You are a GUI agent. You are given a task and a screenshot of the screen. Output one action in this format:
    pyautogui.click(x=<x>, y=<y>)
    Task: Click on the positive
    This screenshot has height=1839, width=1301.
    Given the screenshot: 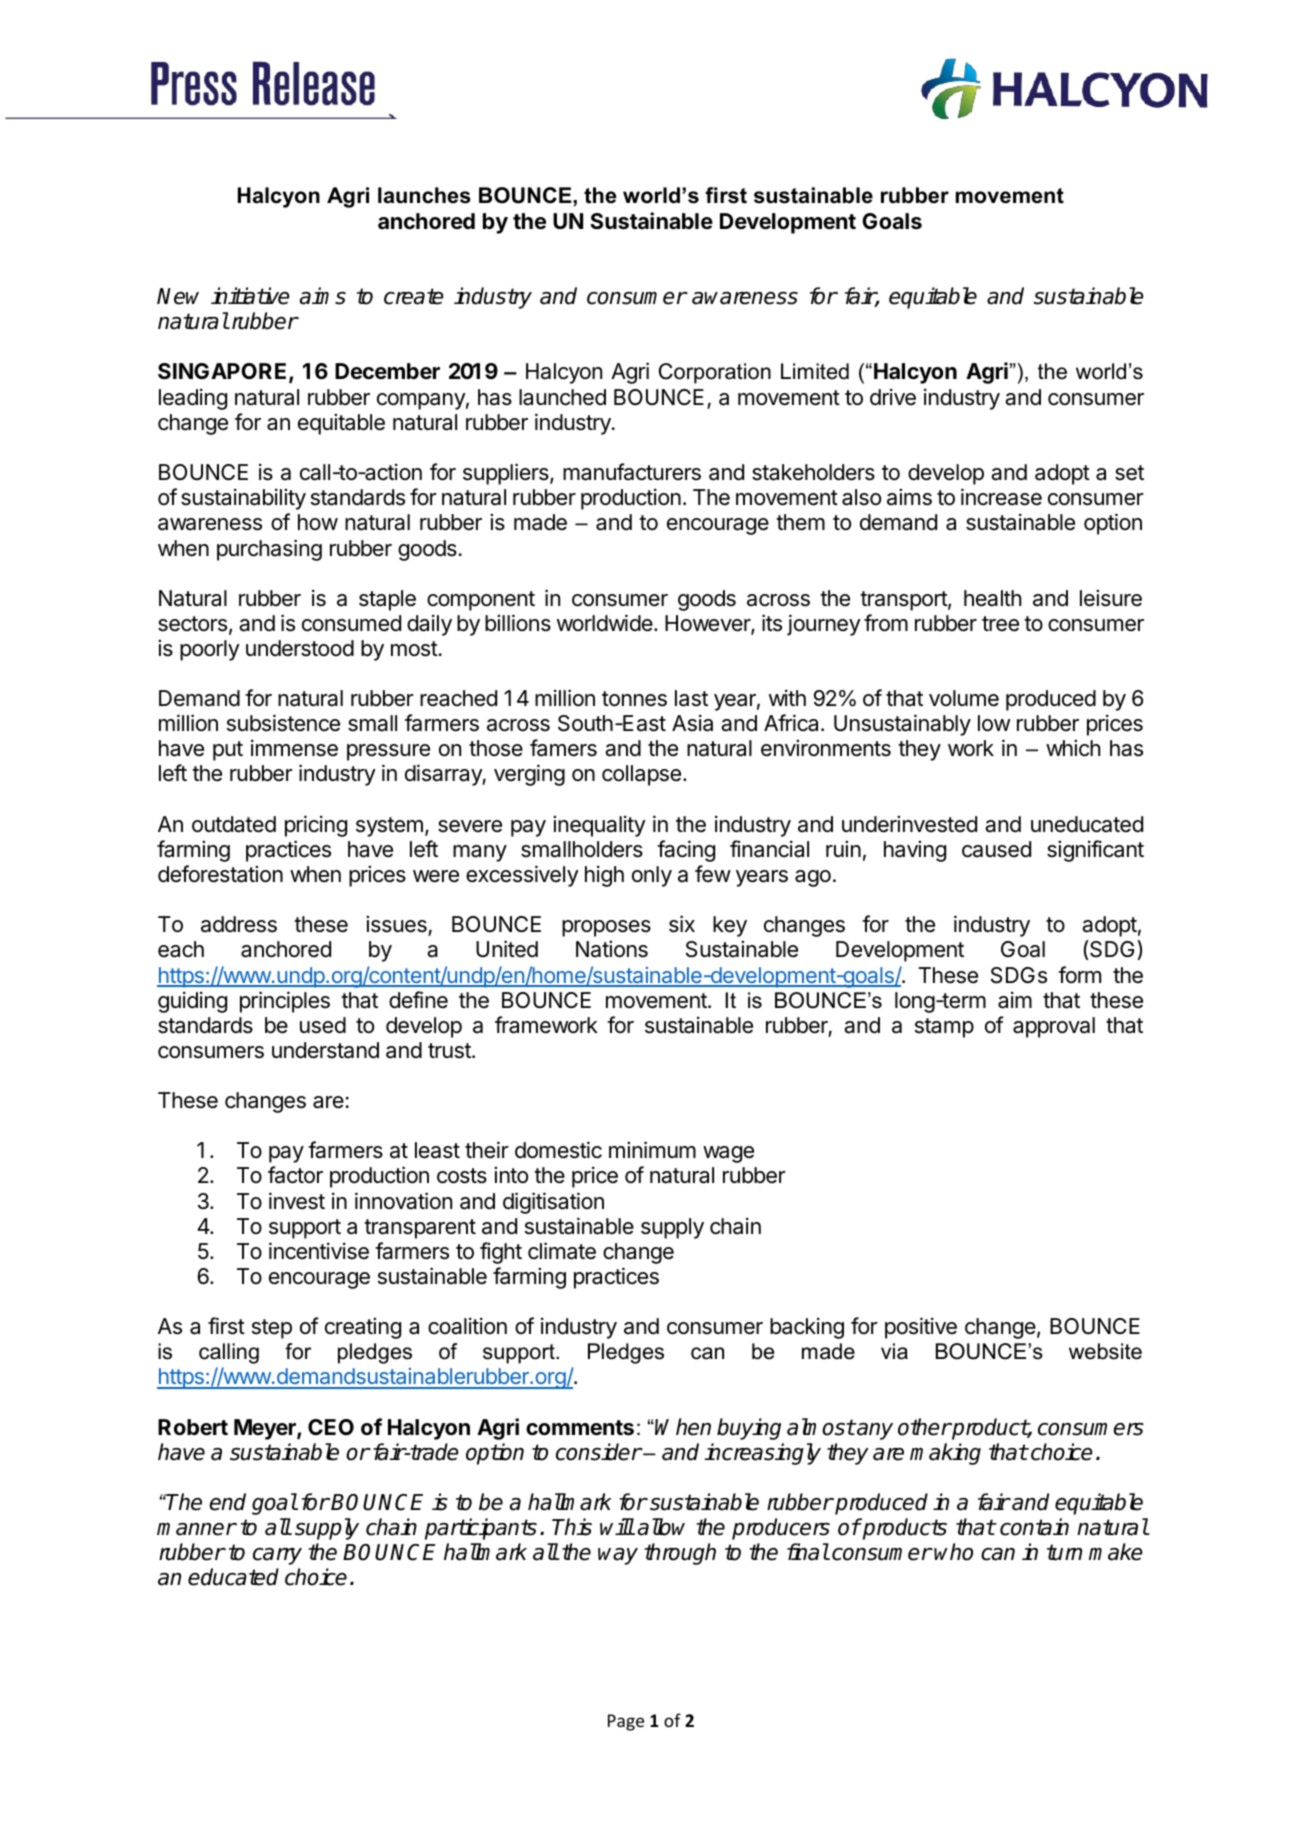 What is the action you would take?
    pyautogui.click(x=921, y=1328)
